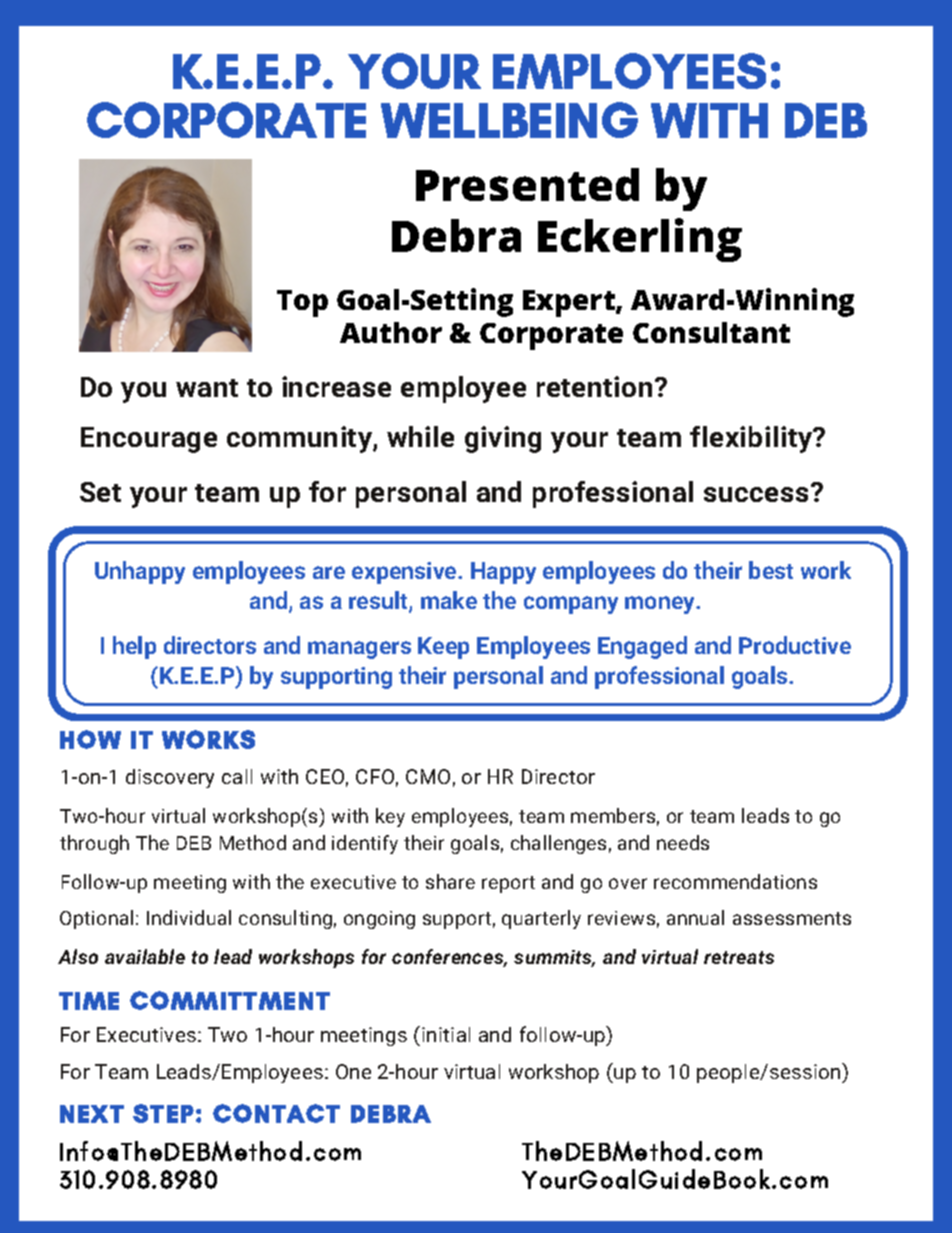 This screenshot has width=952, height=1233. What do you see at coordinates (527, 184) in the screenshot?
I see `Presented` at bounding box center [527, 184].
